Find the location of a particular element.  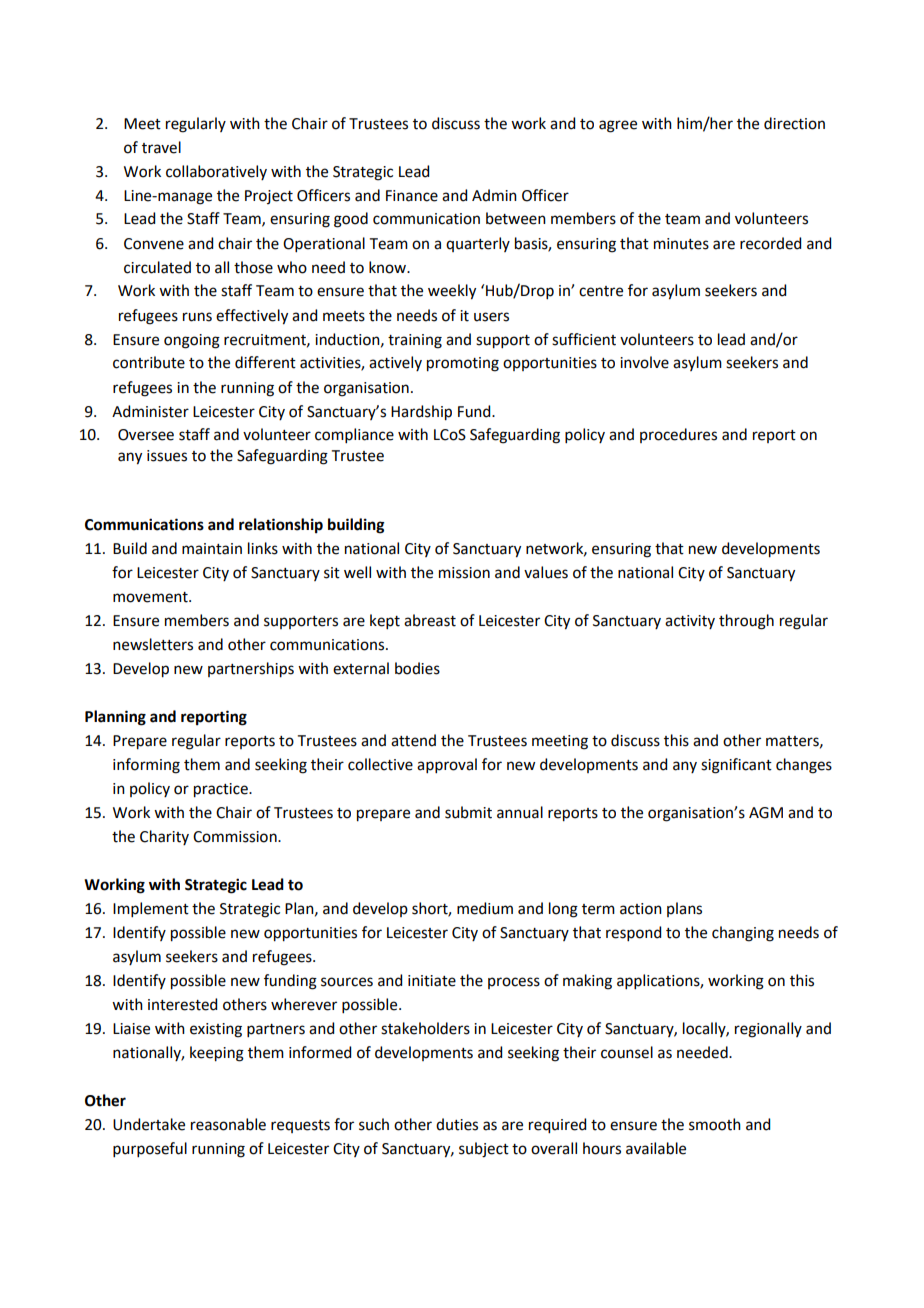

collaboratively is located at coordinates (216, 172).
